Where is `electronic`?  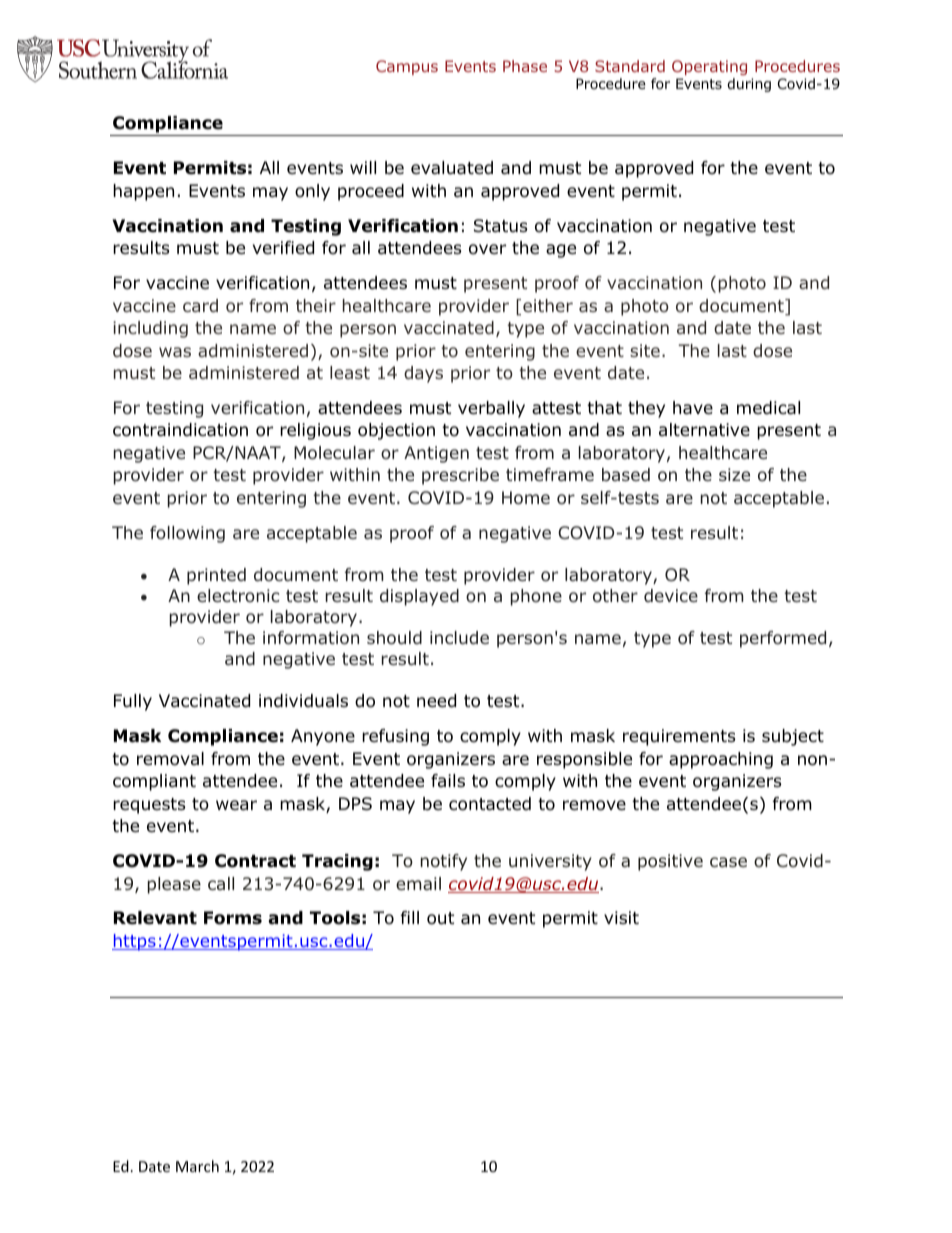
electronic is located at coordinates (238, 595).
